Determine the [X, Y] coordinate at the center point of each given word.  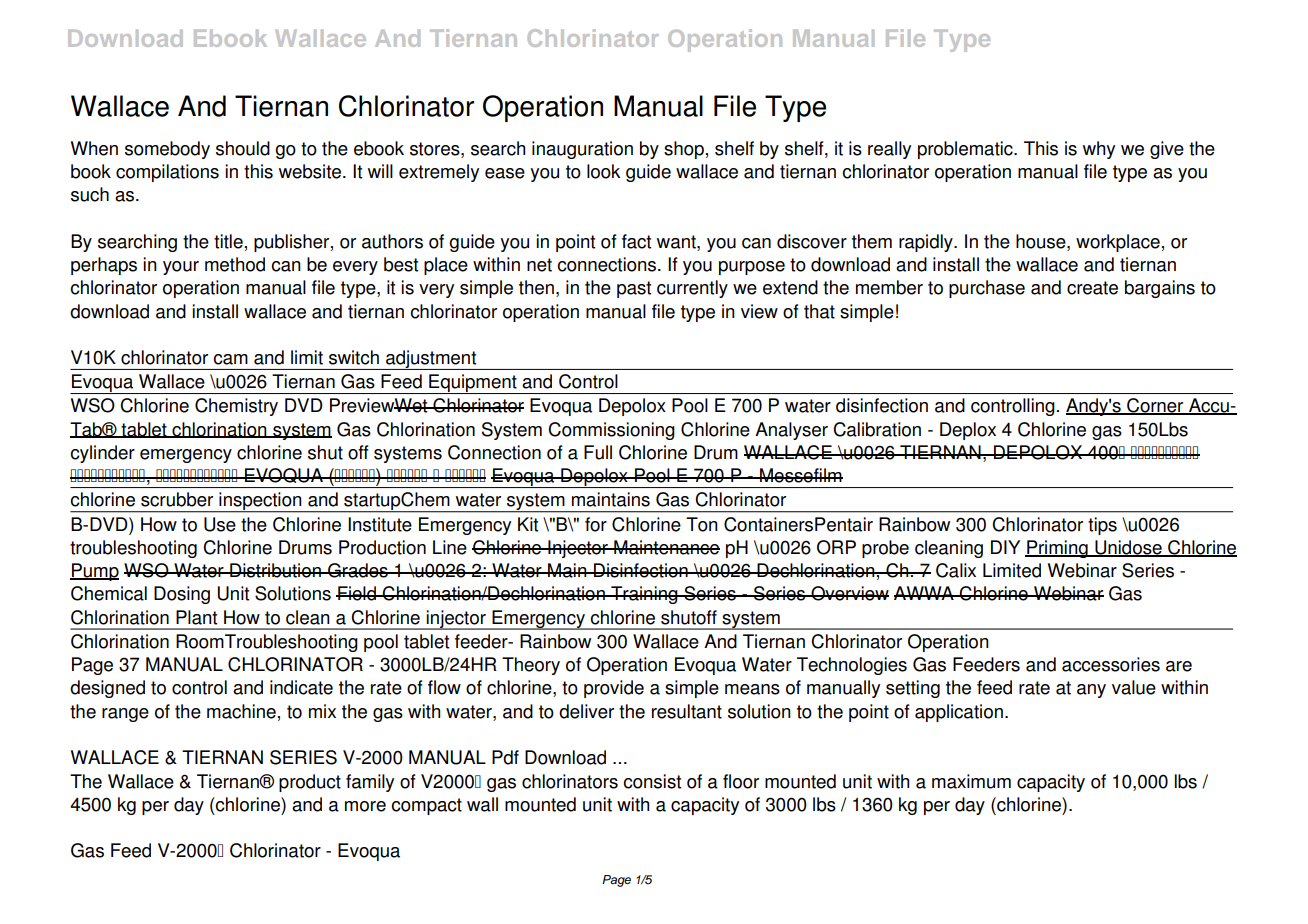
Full [598, 452]
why [1099, 150]
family [370, 783]
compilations [167, 173]
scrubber [177, 499]
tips [1102, 526]
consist [652, 781]
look [604, 171]
